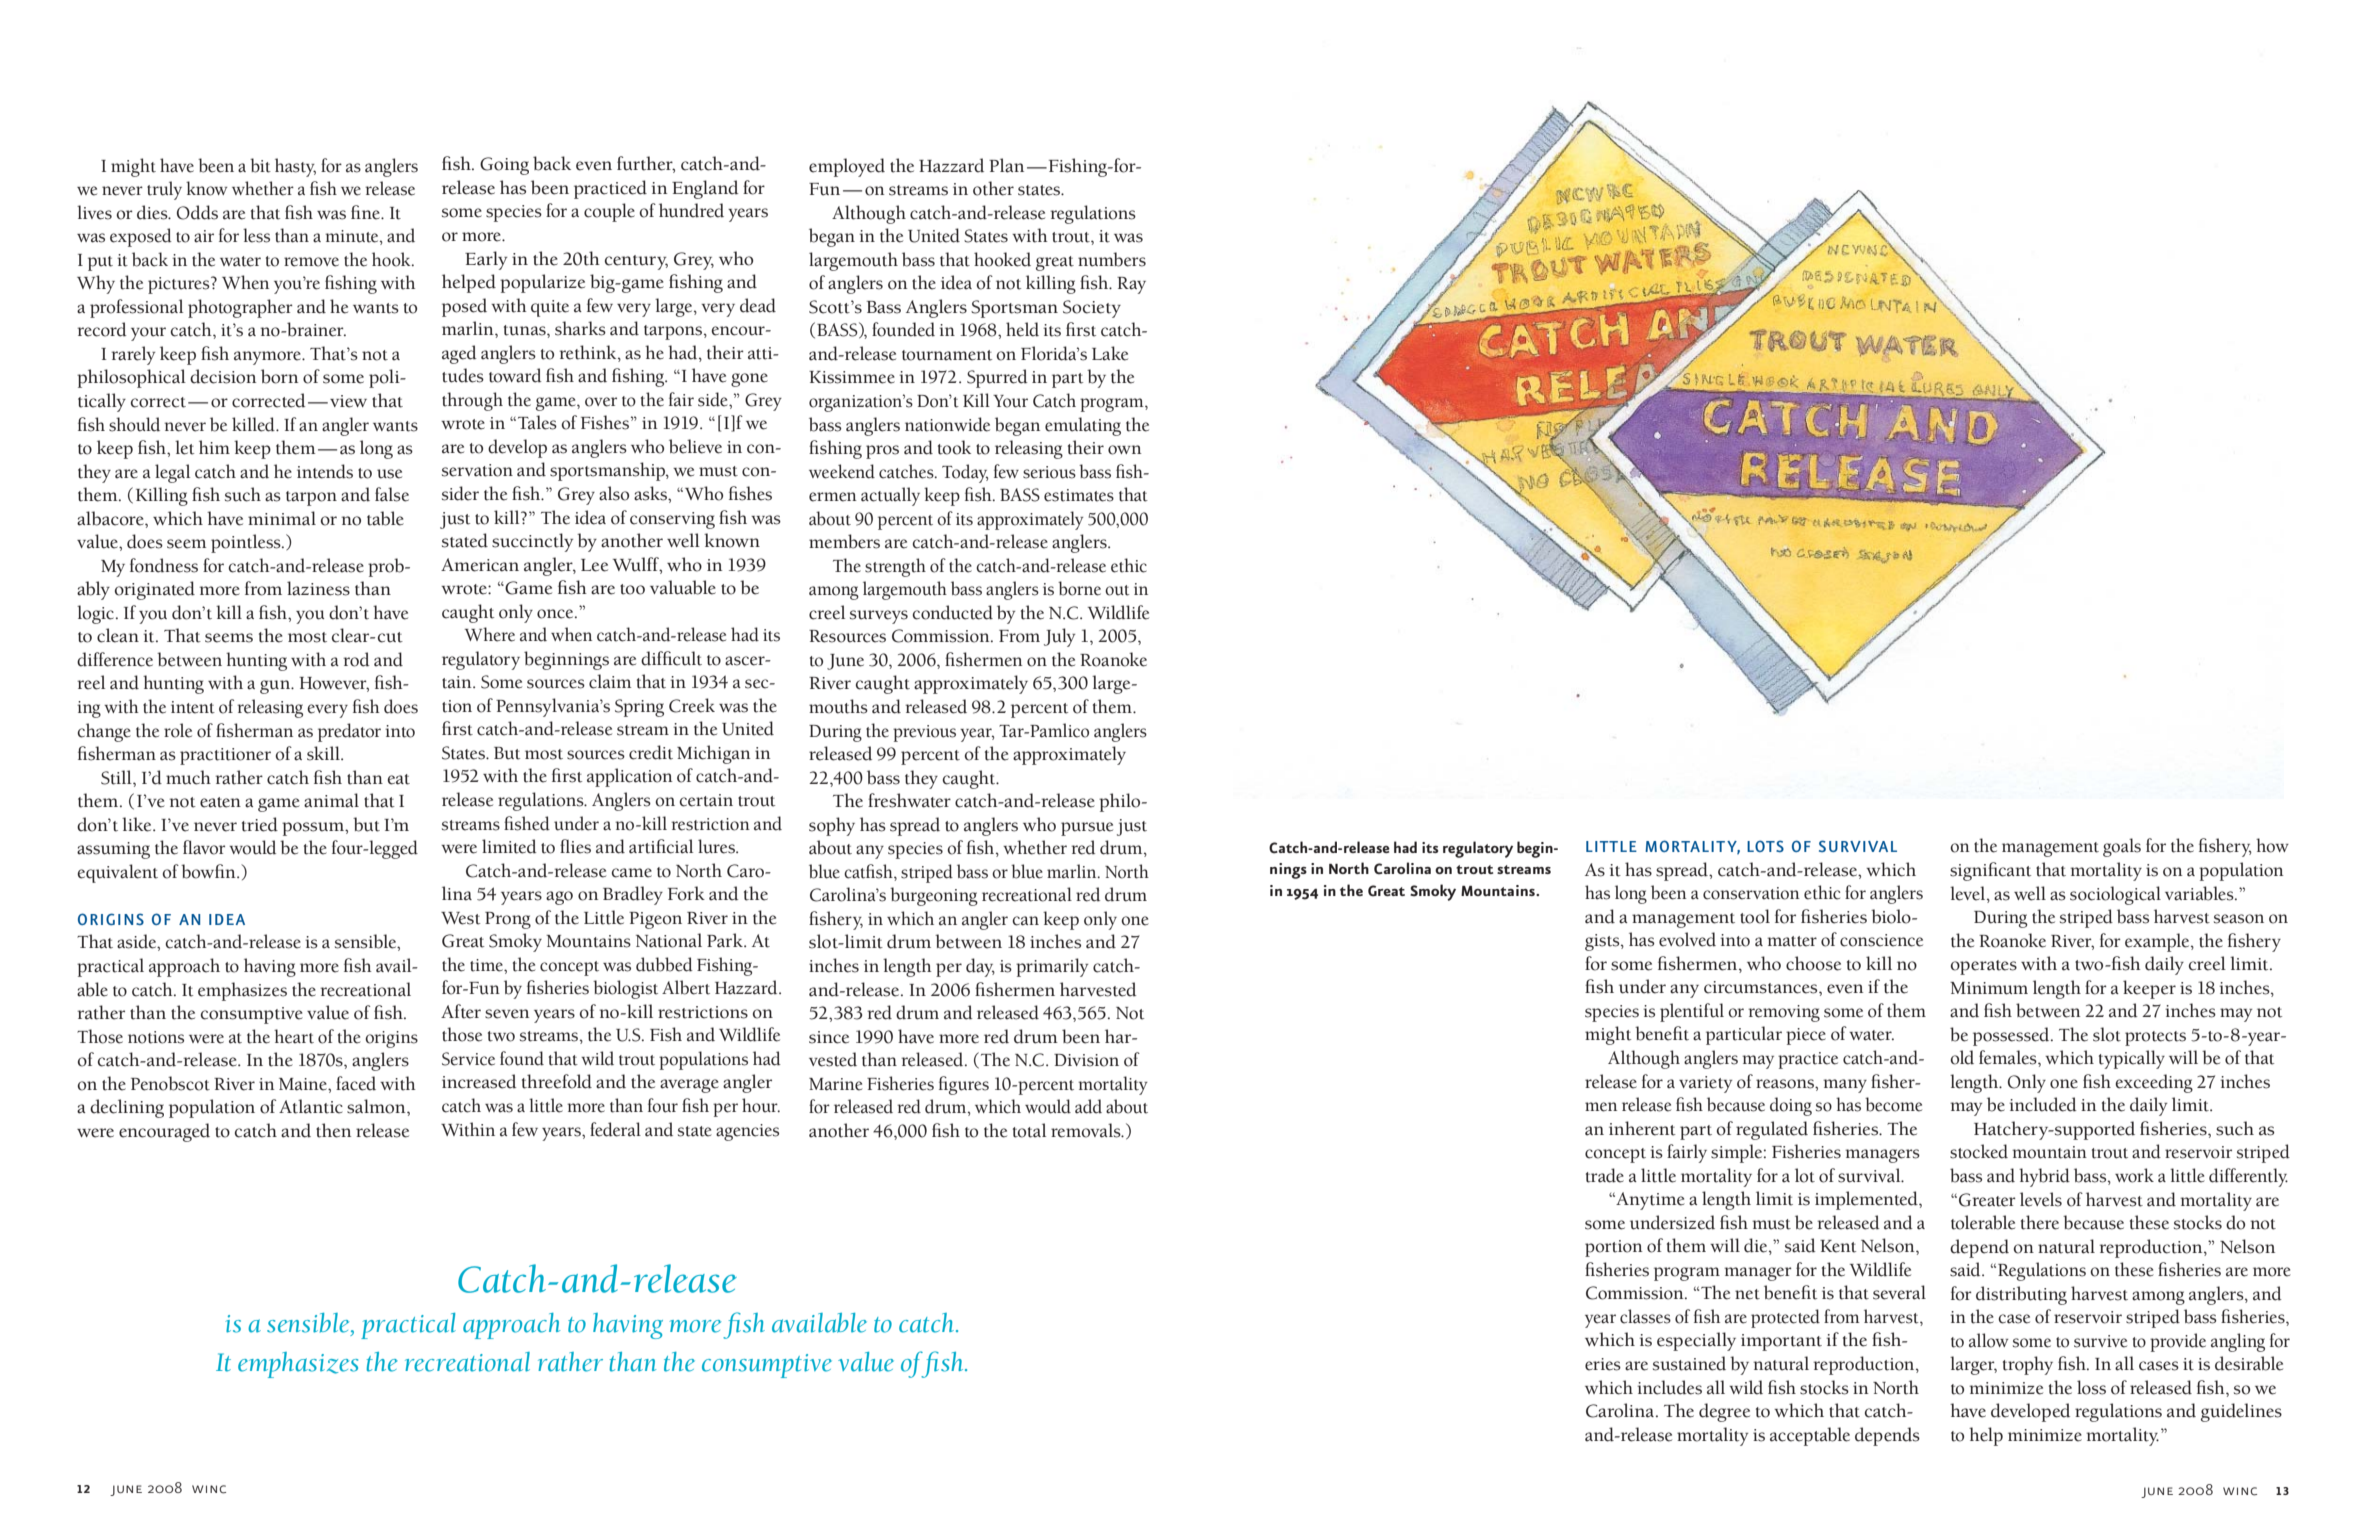 This screenshot has height=1536, width=2366. I want to click on Ray, so click(1131, 285).
